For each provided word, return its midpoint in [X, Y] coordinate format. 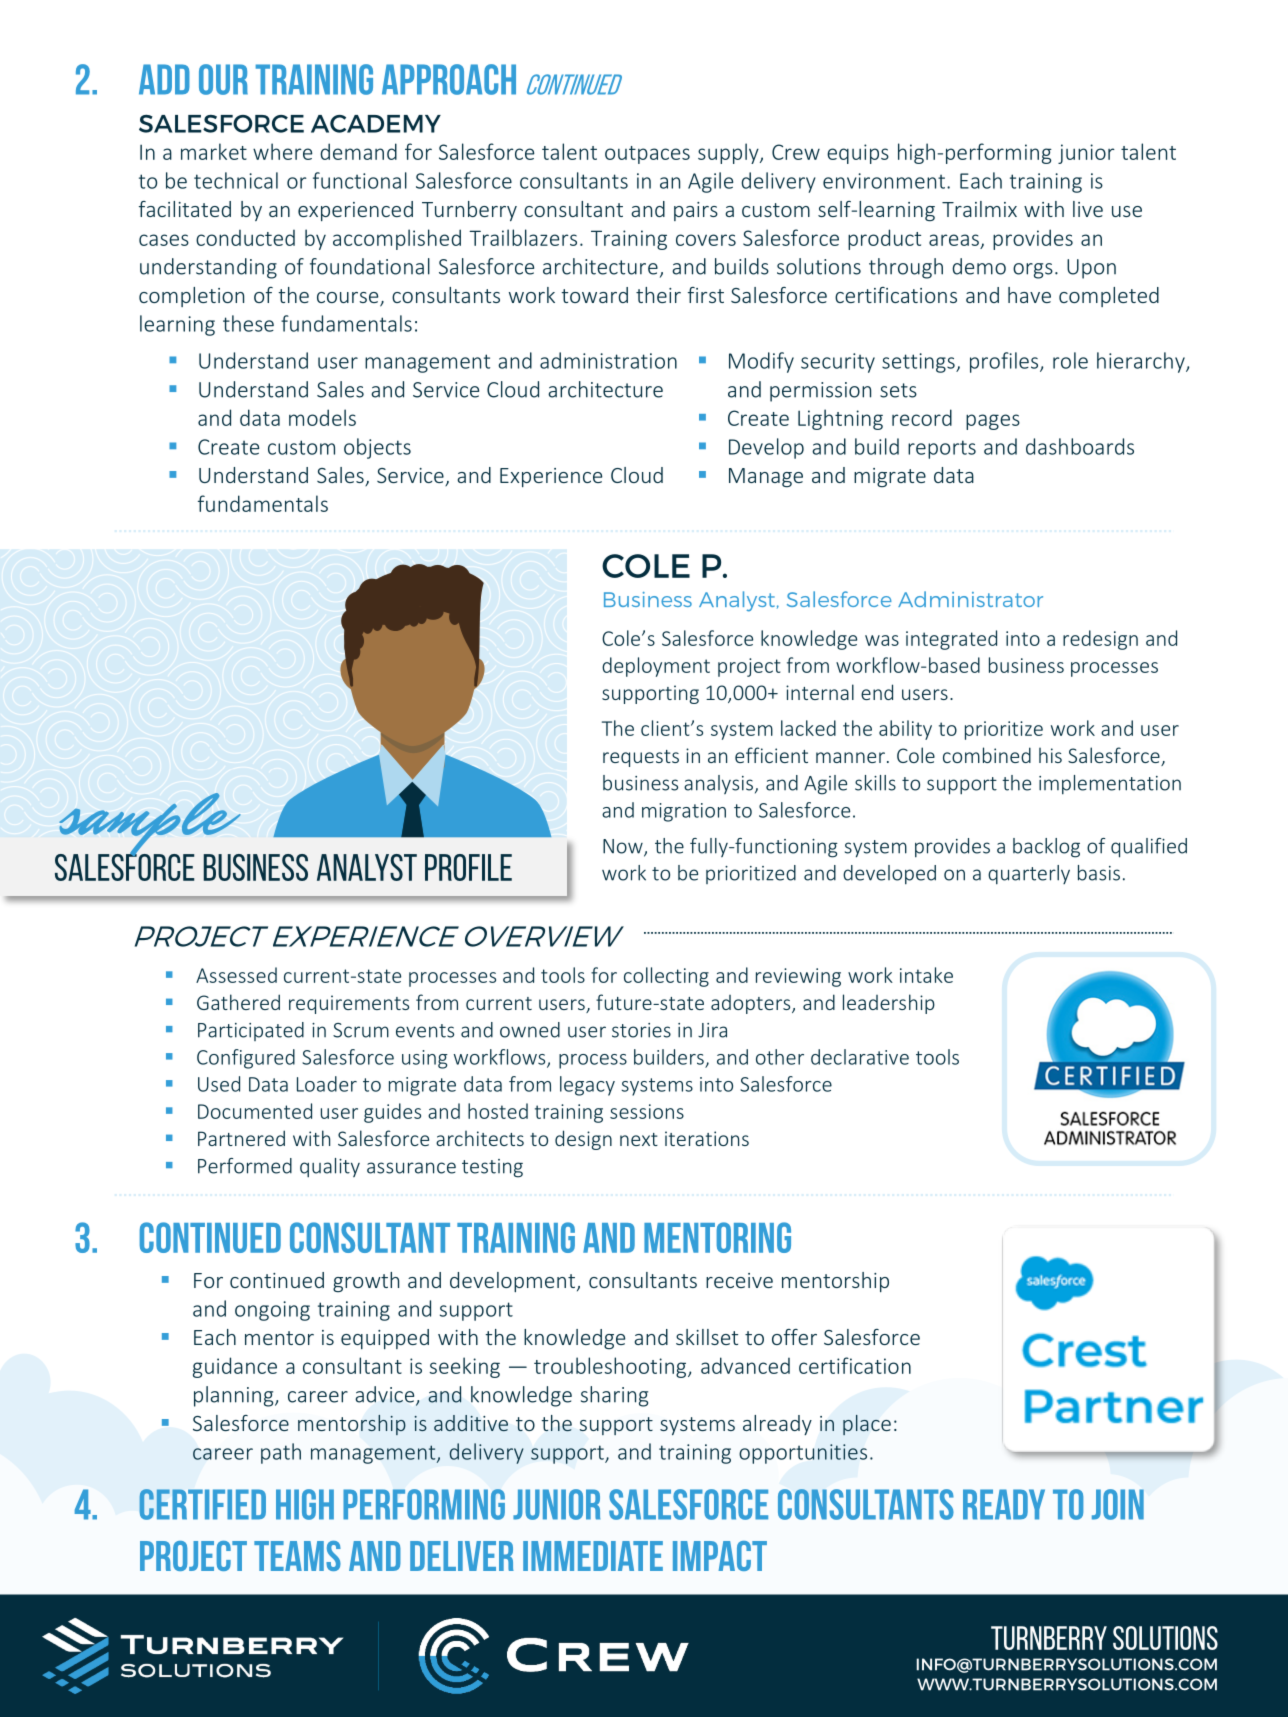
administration [608, 360]
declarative [860, 1057]
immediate [593, 1556]
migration [684, 812]
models [322, 417]
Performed [245, 1166]
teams [297, 1556]
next [639, 1139]
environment [884, 181]
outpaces [647, 155]
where [283, 151]
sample [150, 826]
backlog [1046, 848]
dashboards [1080, 446]
